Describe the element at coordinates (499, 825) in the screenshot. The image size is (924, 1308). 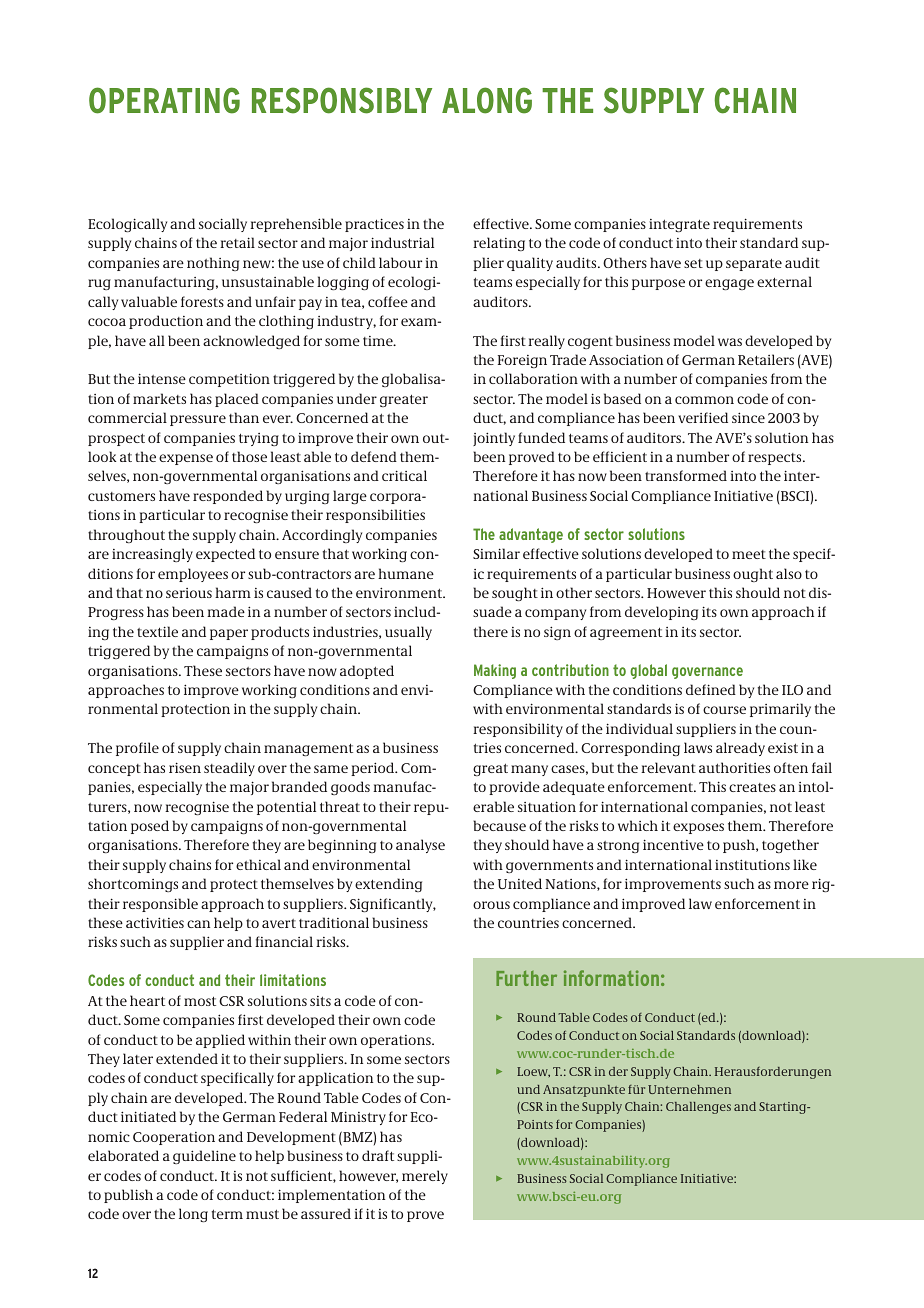
I see `because` at that location.
